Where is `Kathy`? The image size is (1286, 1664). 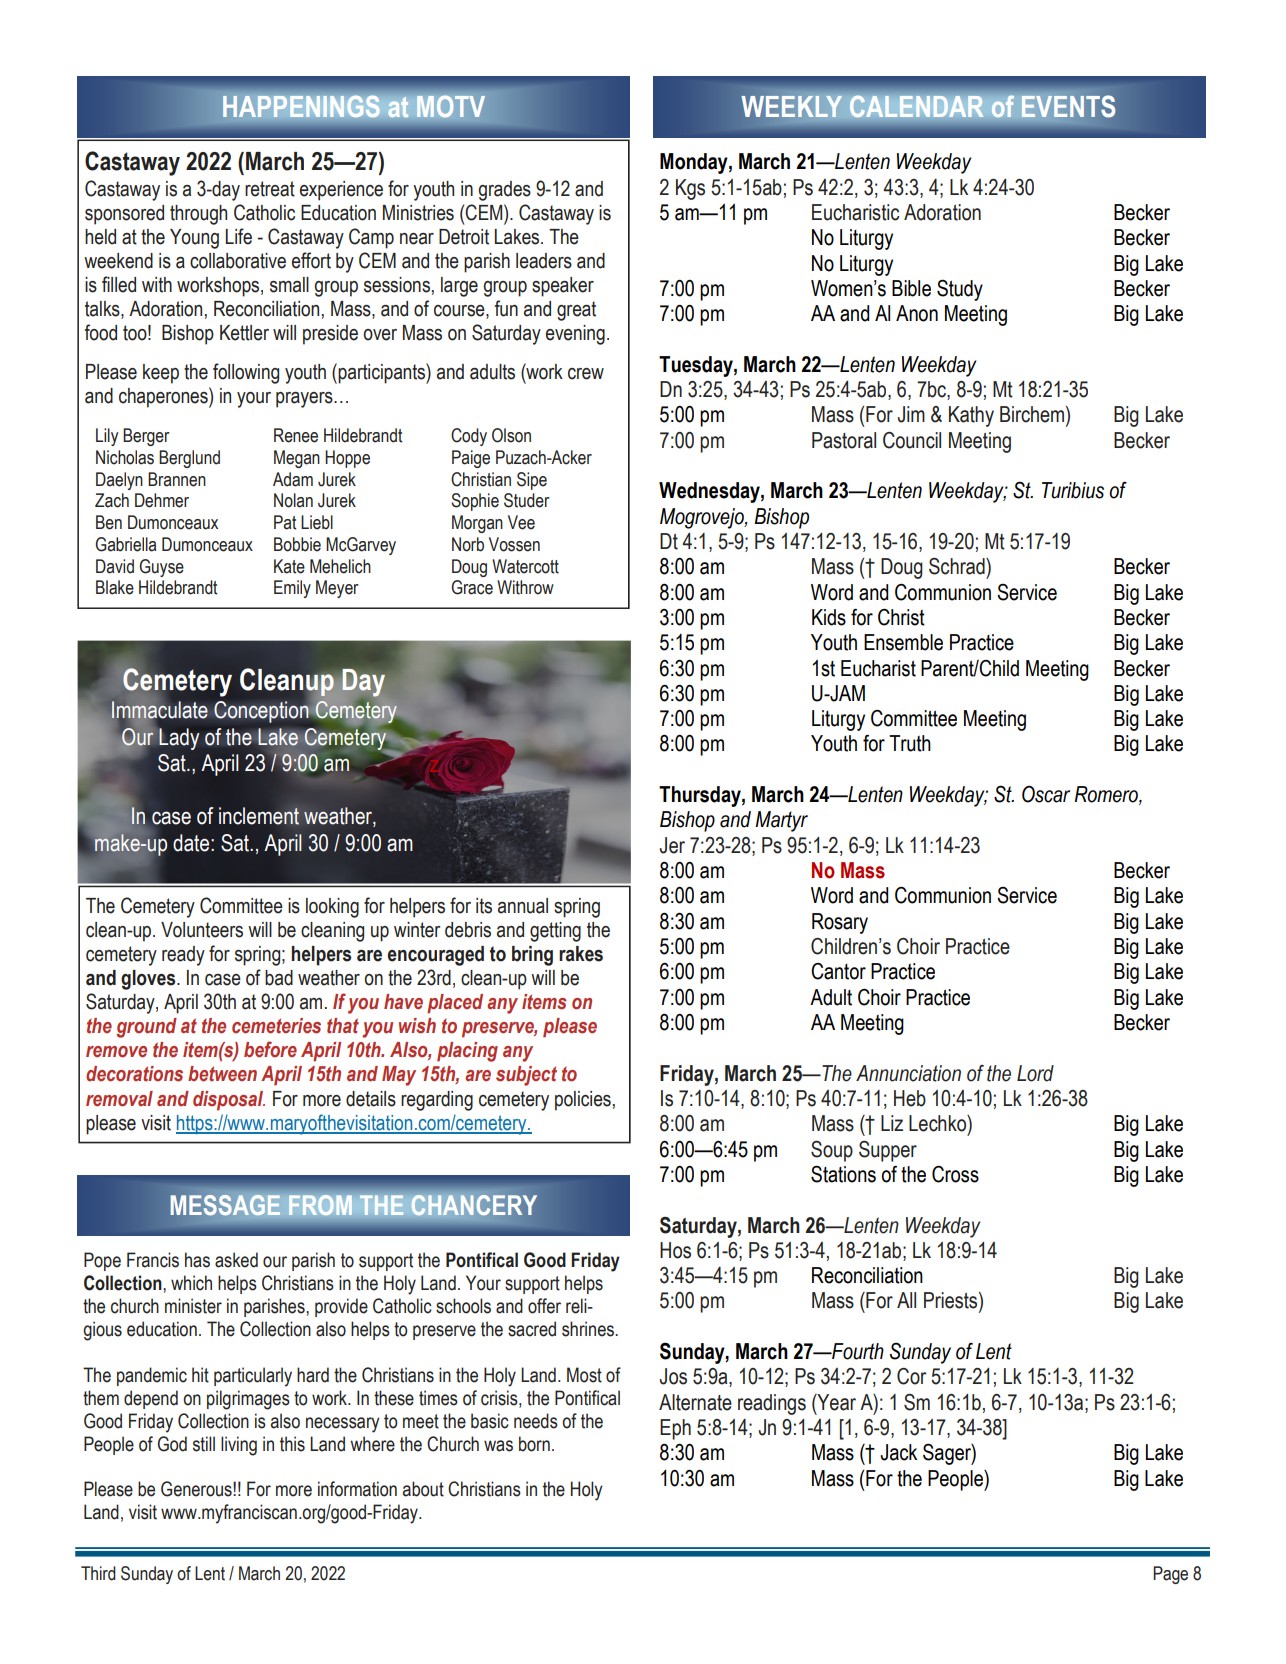
Kathy is located at coordinates (971, 416).
